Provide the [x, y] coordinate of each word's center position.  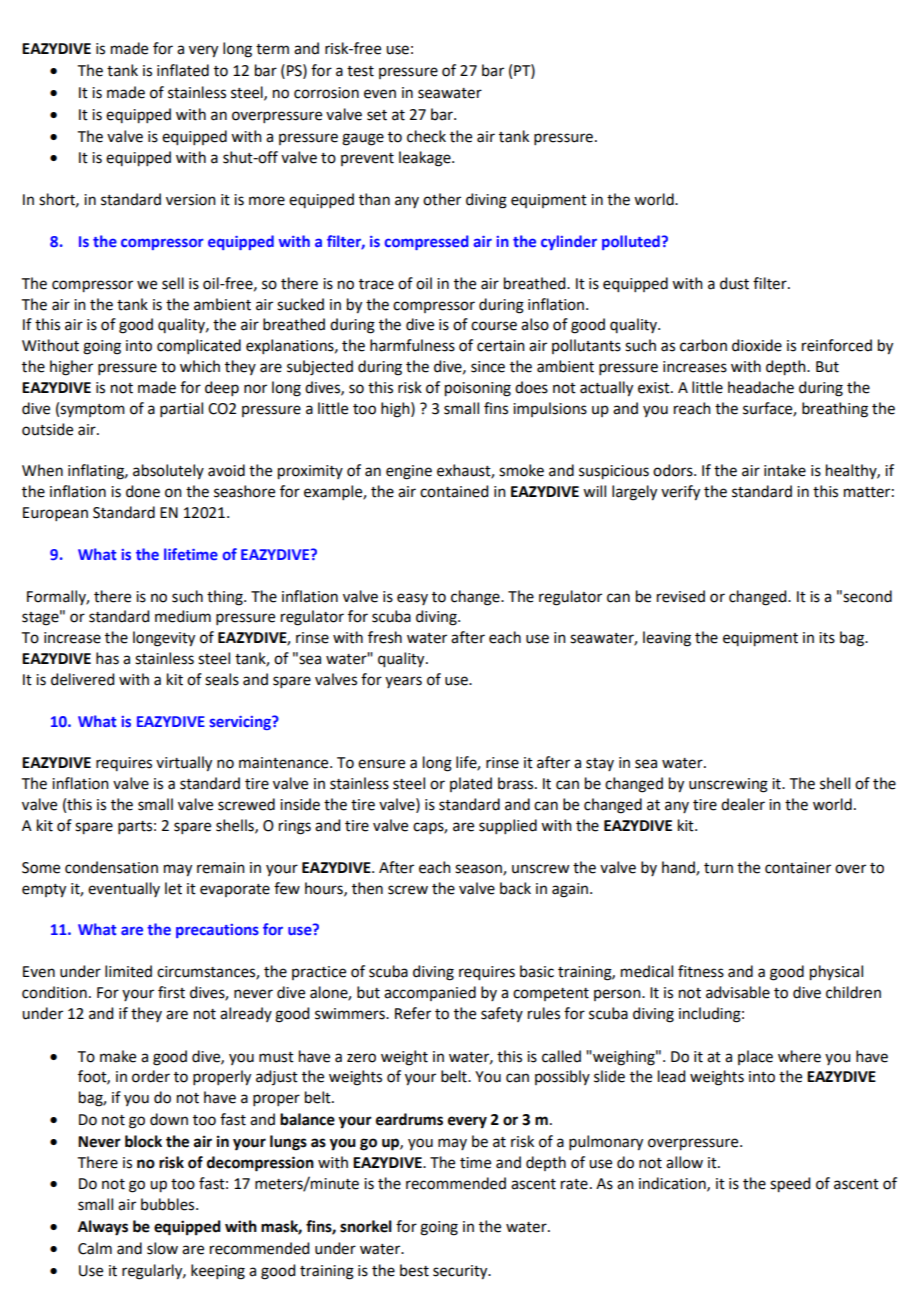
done [143, 491]
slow [162, 1248]
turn [718, 868]
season [479, 869]
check [426, 136]
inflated [183, 70]
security [461, 1272]
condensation [111, 867]
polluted [631, 242]
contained [454, 491]
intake [785, 470]
